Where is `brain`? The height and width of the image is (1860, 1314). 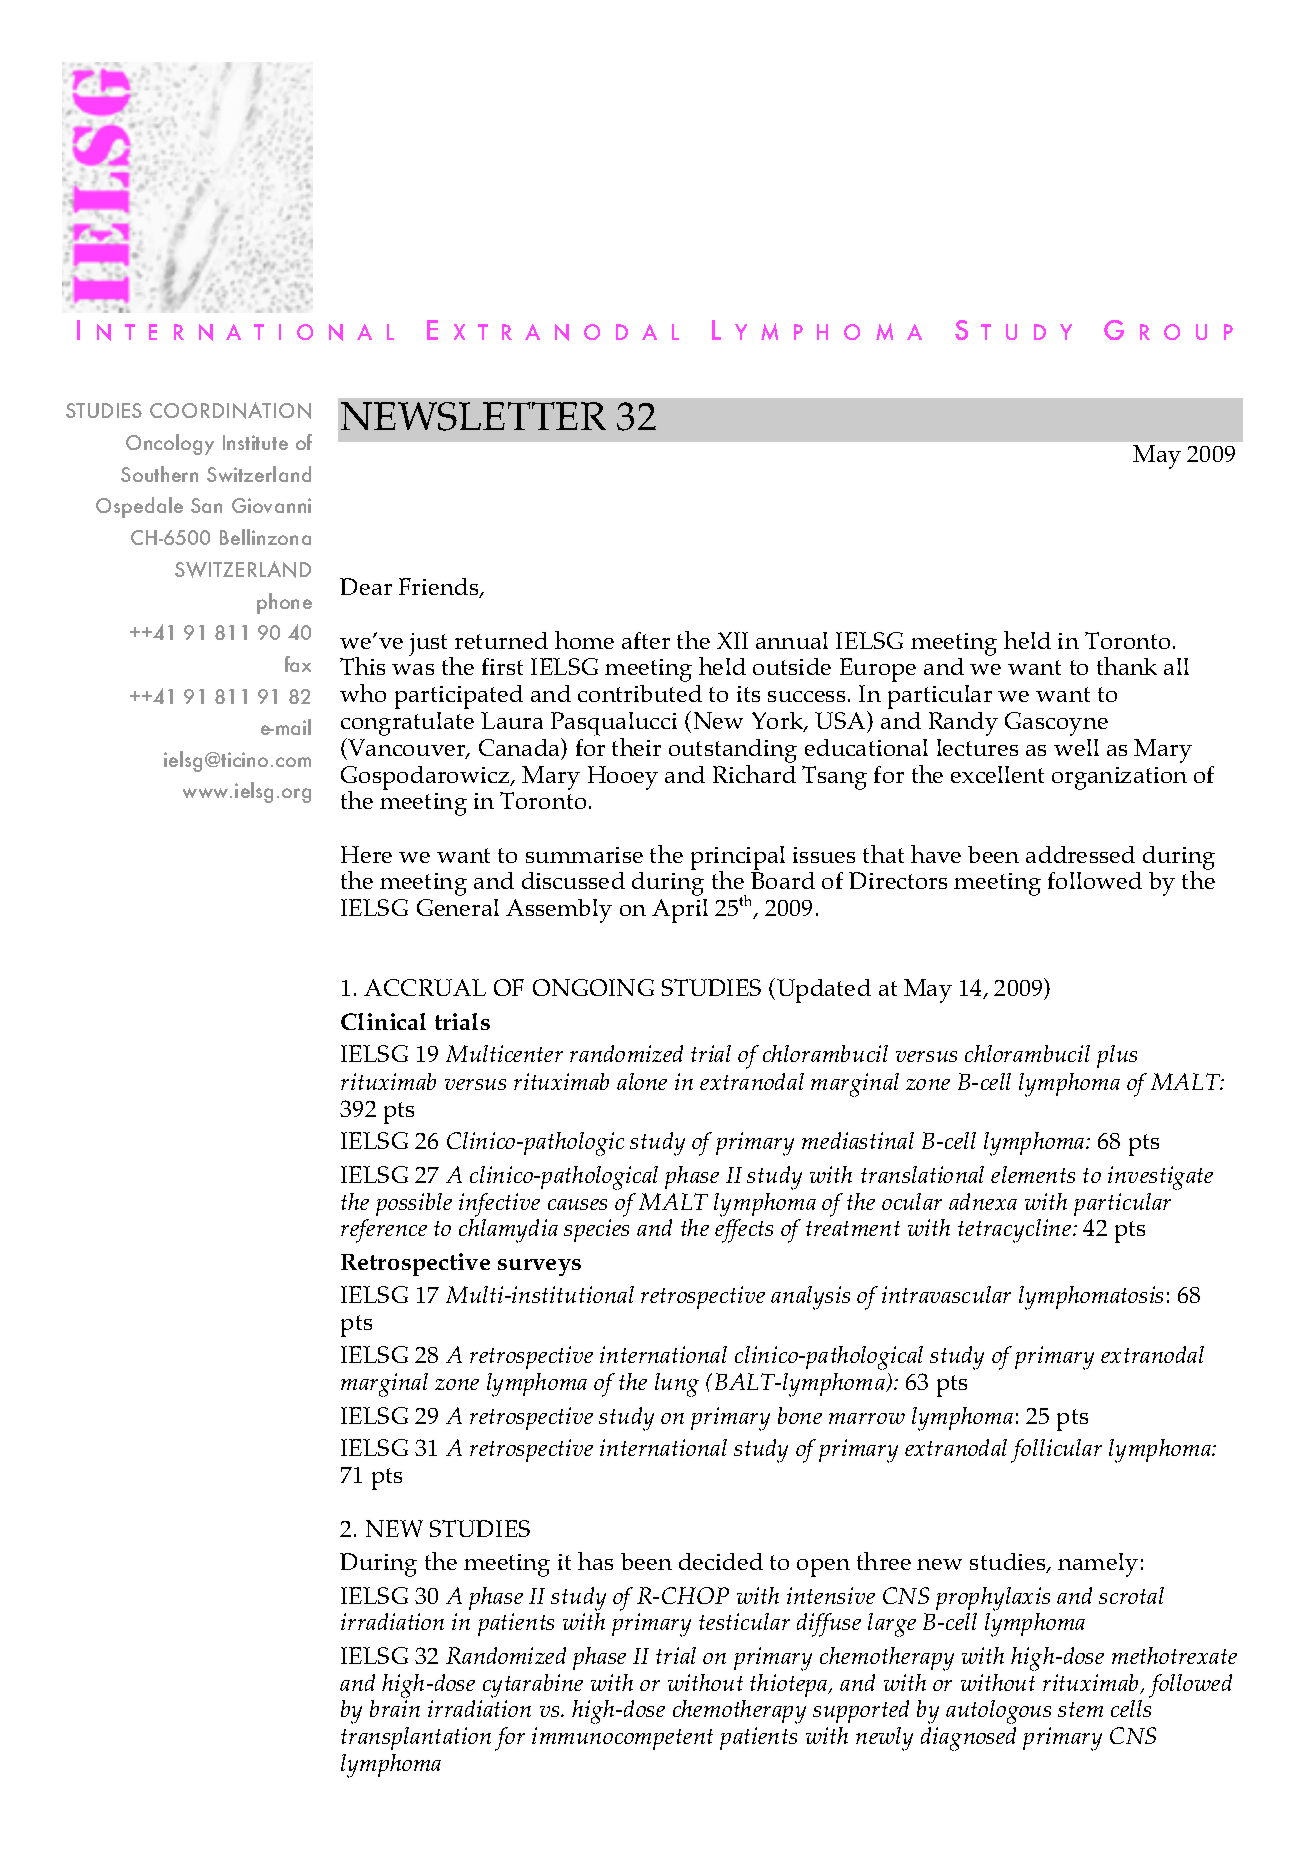
brain is located at coordinates (395, 1708).
